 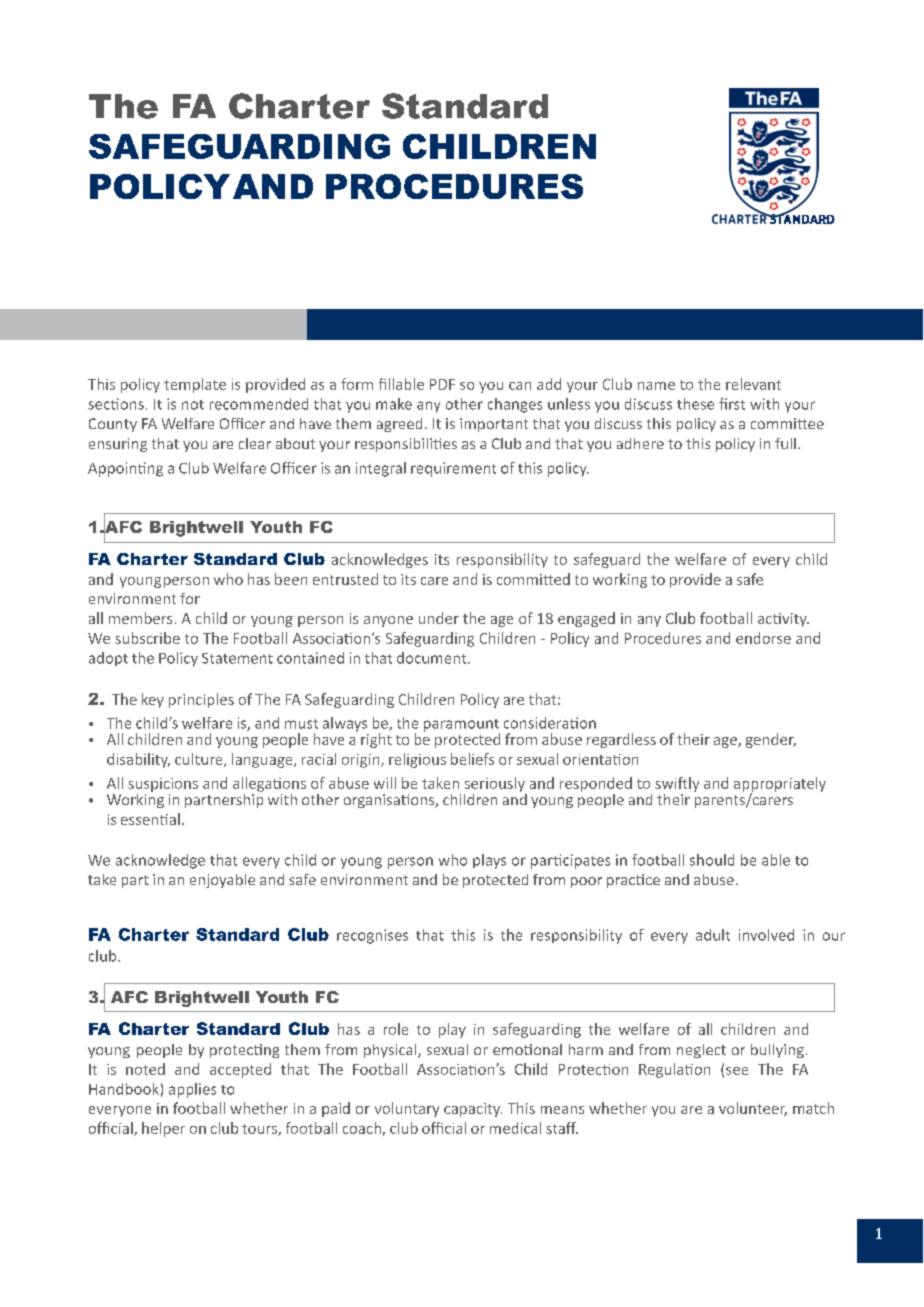 What do you see at coordinates (472, 759) in the screenshot?
I see `beliefs` at bounding box center [472, 759].
